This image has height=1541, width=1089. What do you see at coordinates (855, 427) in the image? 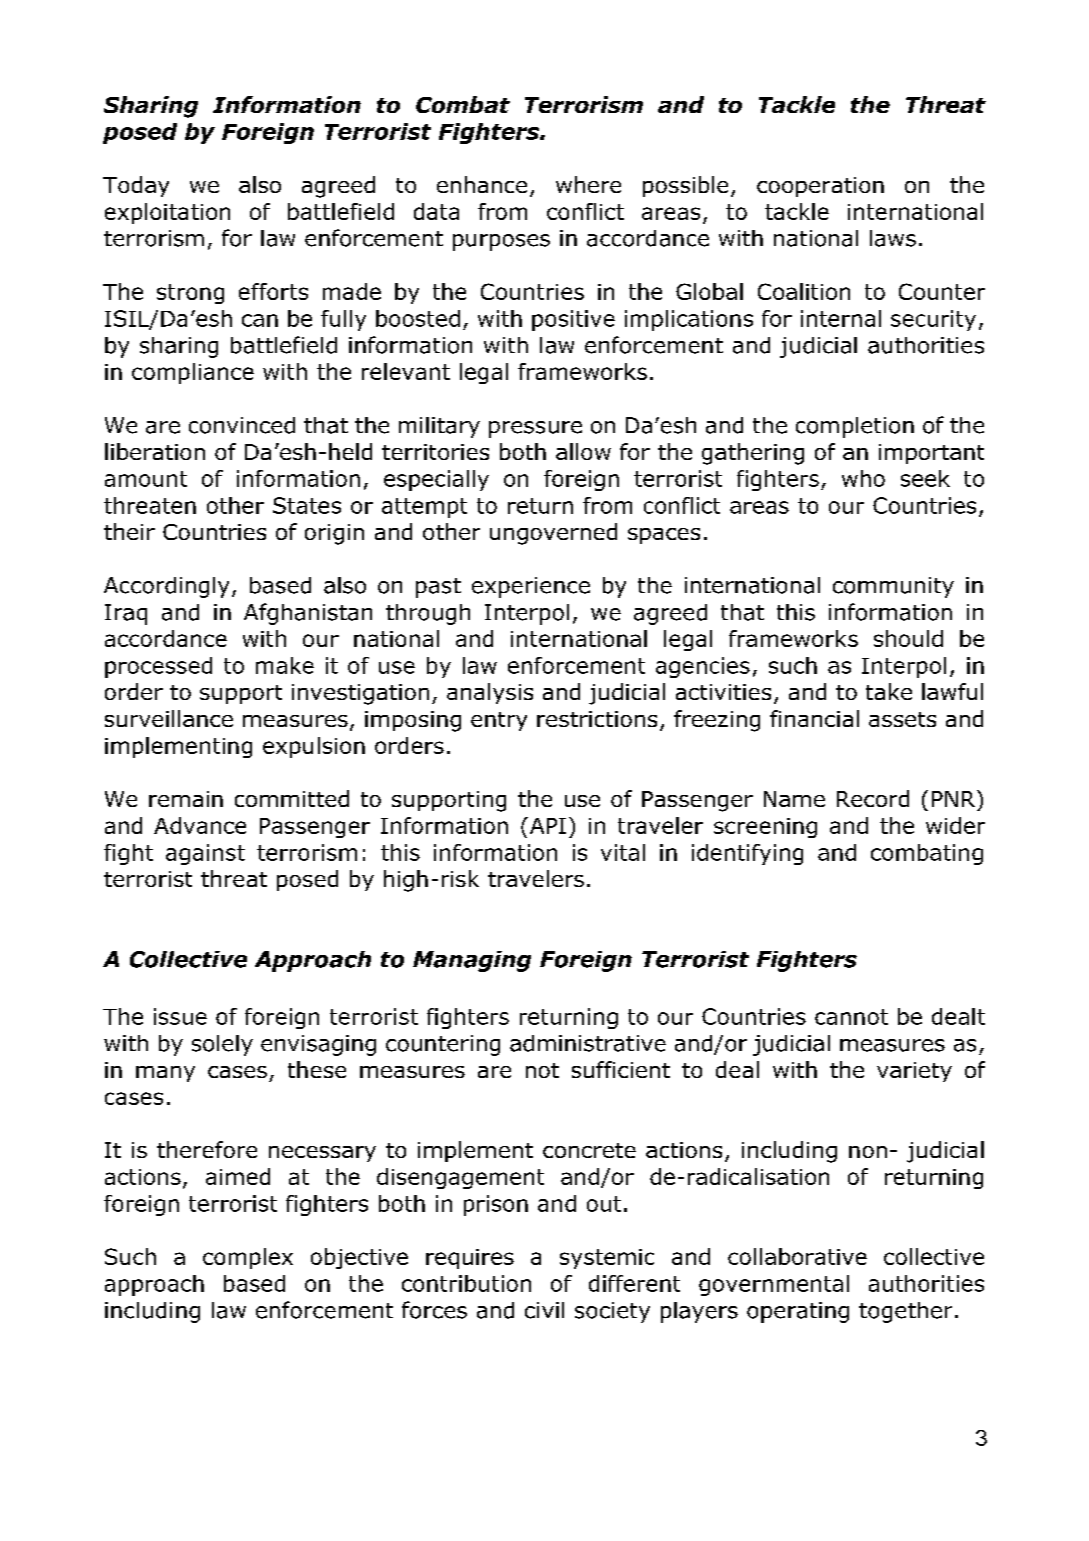
I see `completion` at bounding box center [855, 427].
